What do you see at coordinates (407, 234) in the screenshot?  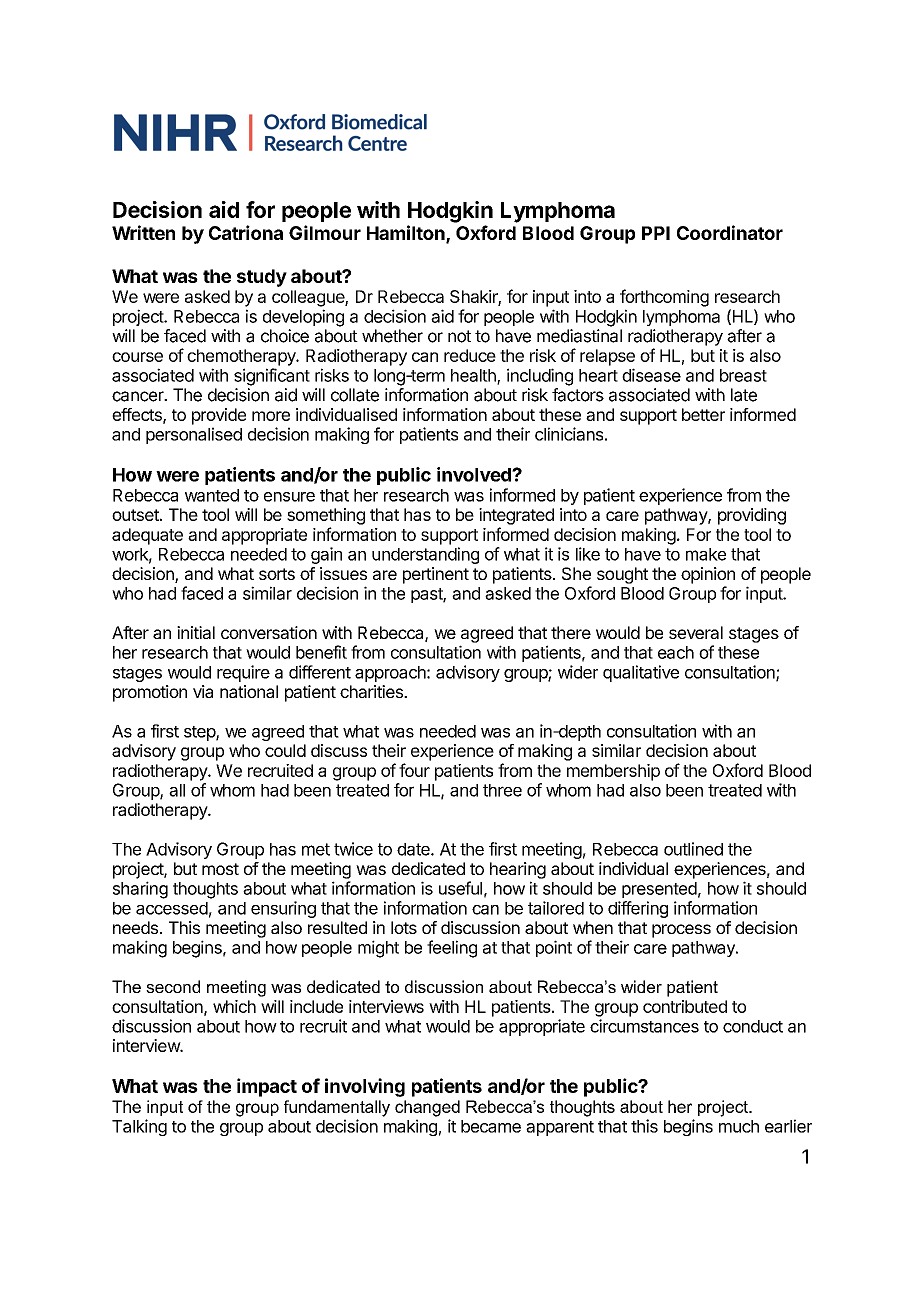 I see `Hamilton` at bounding box center [407, 234].
